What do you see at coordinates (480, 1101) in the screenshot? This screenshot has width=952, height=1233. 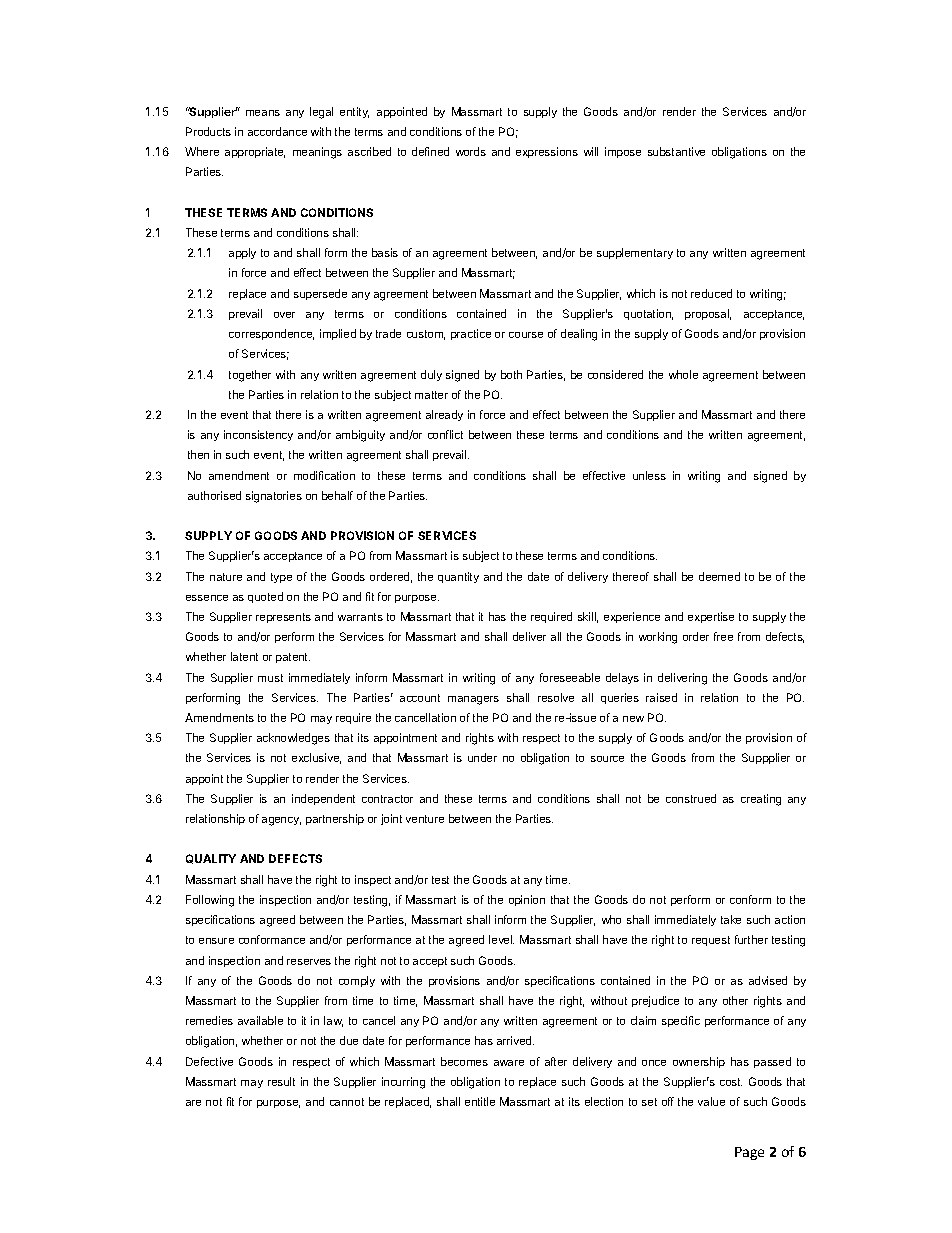 I see `entitle` at bounding box center [480, 1101].
